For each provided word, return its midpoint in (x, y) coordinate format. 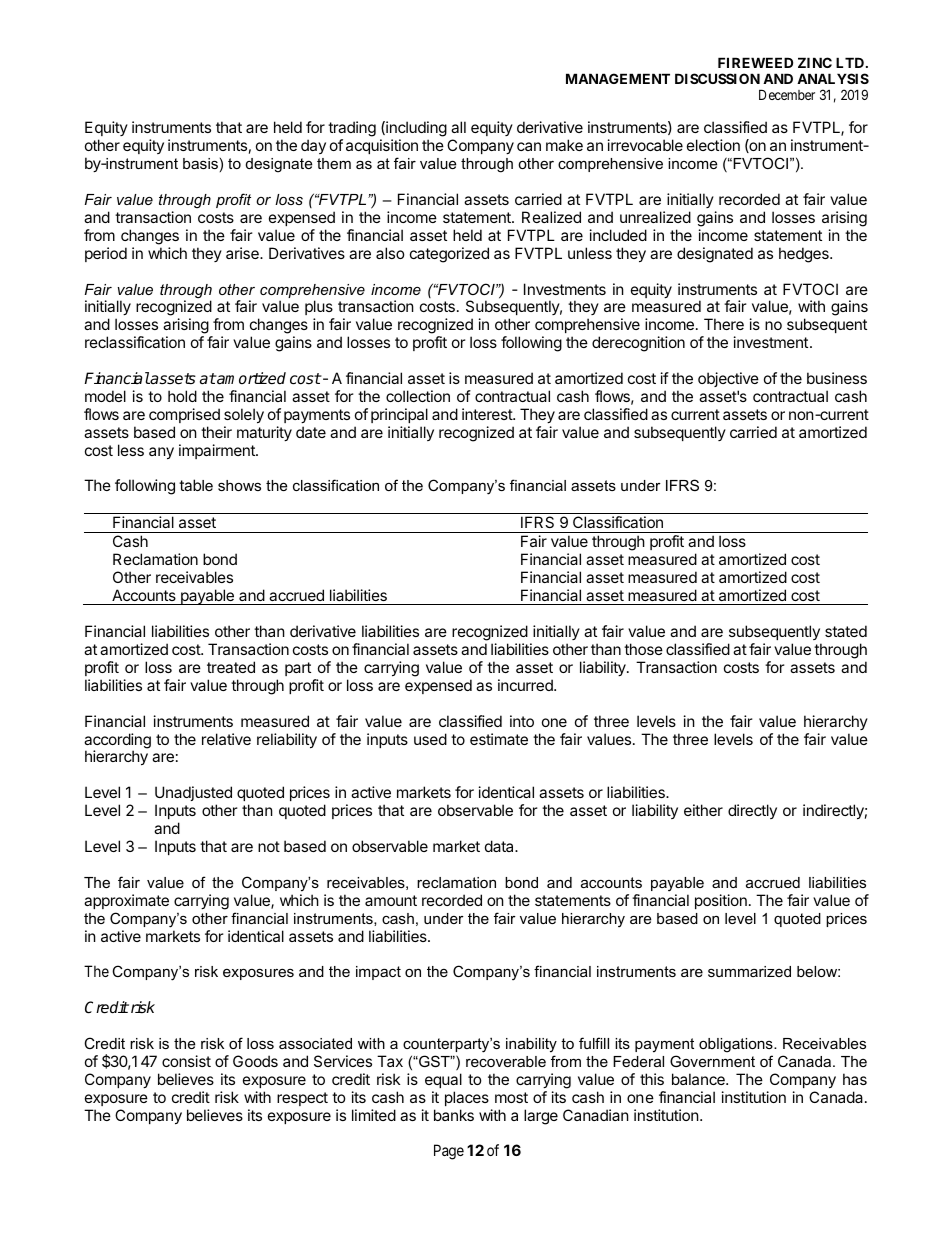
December (787, 94)
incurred (526, 685)
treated (231, 667)
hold (182, 396)
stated (846, 631)
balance (699, 1079)
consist (186, 1061)
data (500, 846)
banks (454, 1115)
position (721, 901)
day (313, 146)
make (564, 145)
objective (728, 379)
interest (488, 414)
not (269, 846)
